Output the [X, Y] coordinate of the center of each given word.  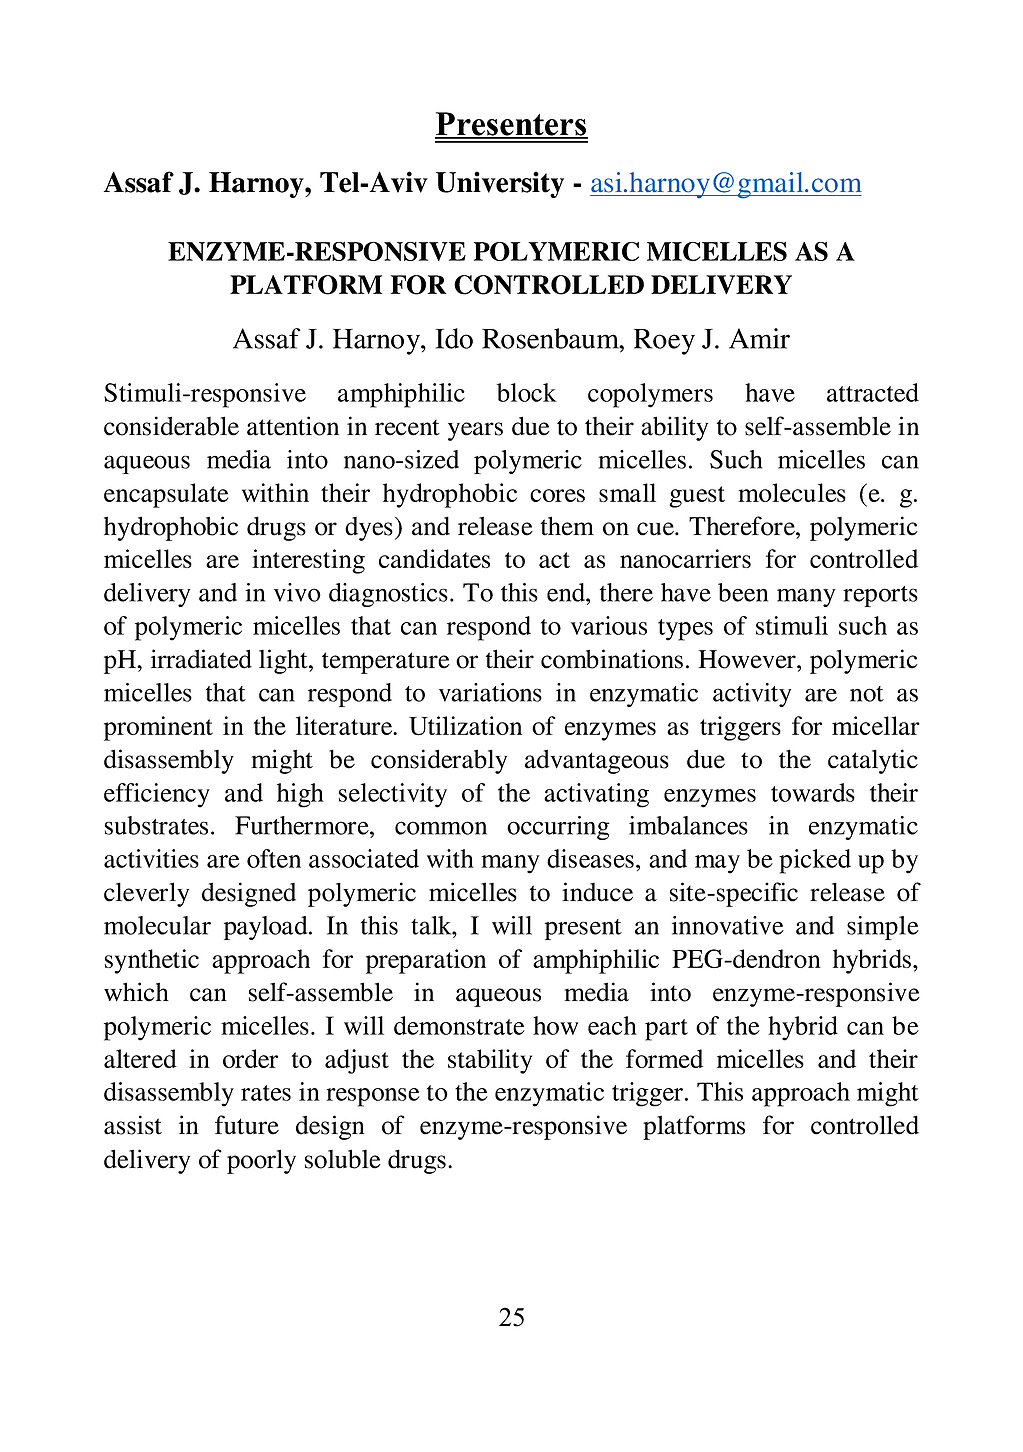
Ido [454, 338]
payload [267, 928]
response [373, 1097]
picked [815, 861]
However [748, 659]
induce [597, 892]
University [500, 184]
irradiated [201, 659]
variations [490, 692]
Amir [759, 338]
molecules [792, 492]
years [475, 431]
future [247, 1125]
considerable [171, 426]
